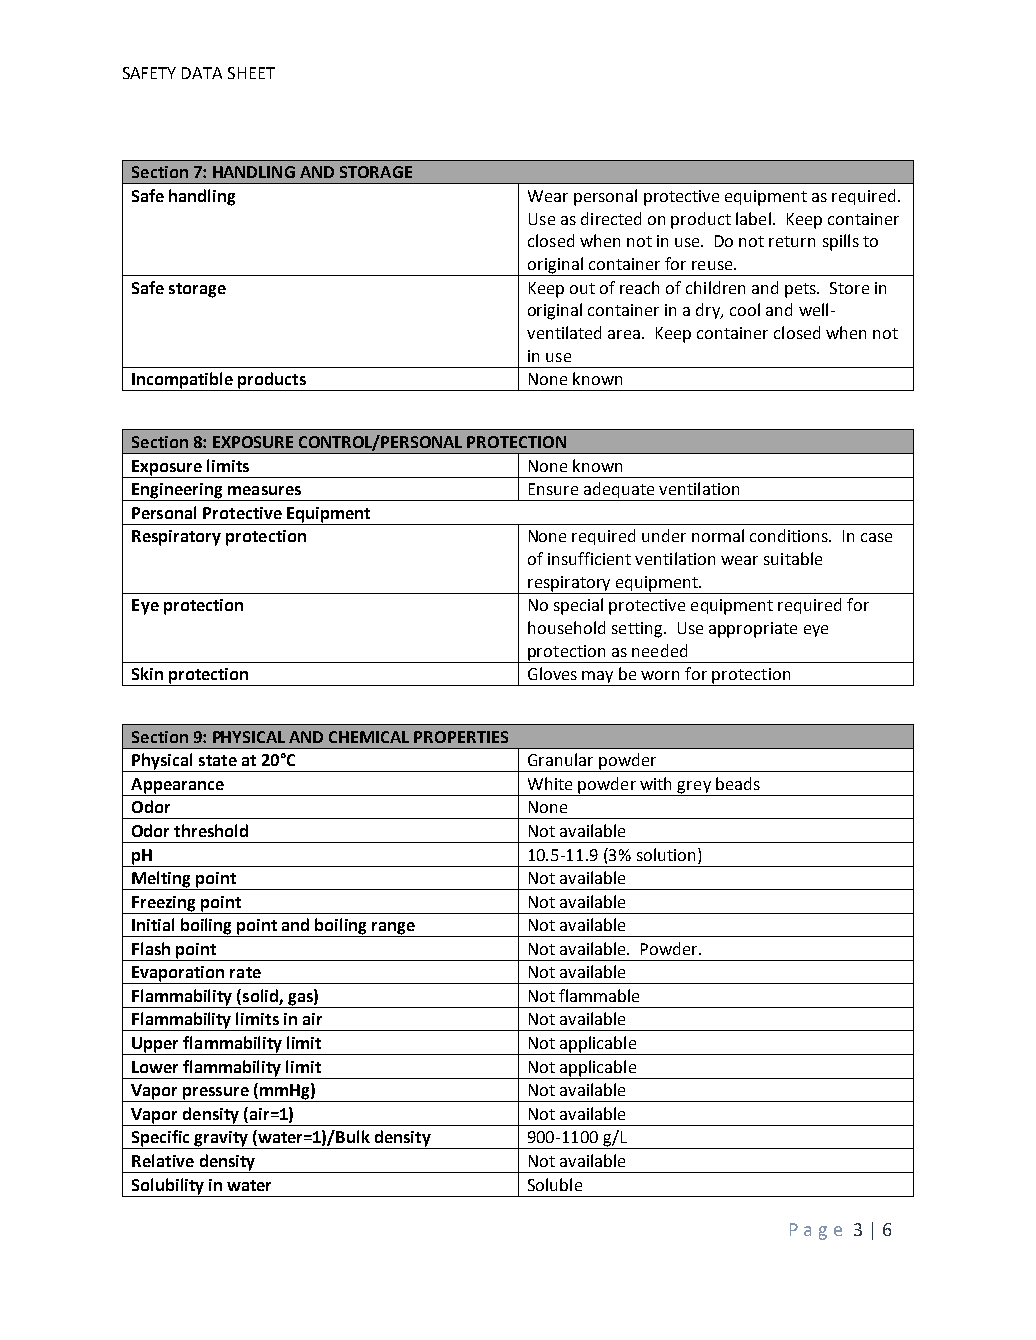 The height and width of the screenshot is (1340, 1036). I want to click on flammable, so click(599, 995).
